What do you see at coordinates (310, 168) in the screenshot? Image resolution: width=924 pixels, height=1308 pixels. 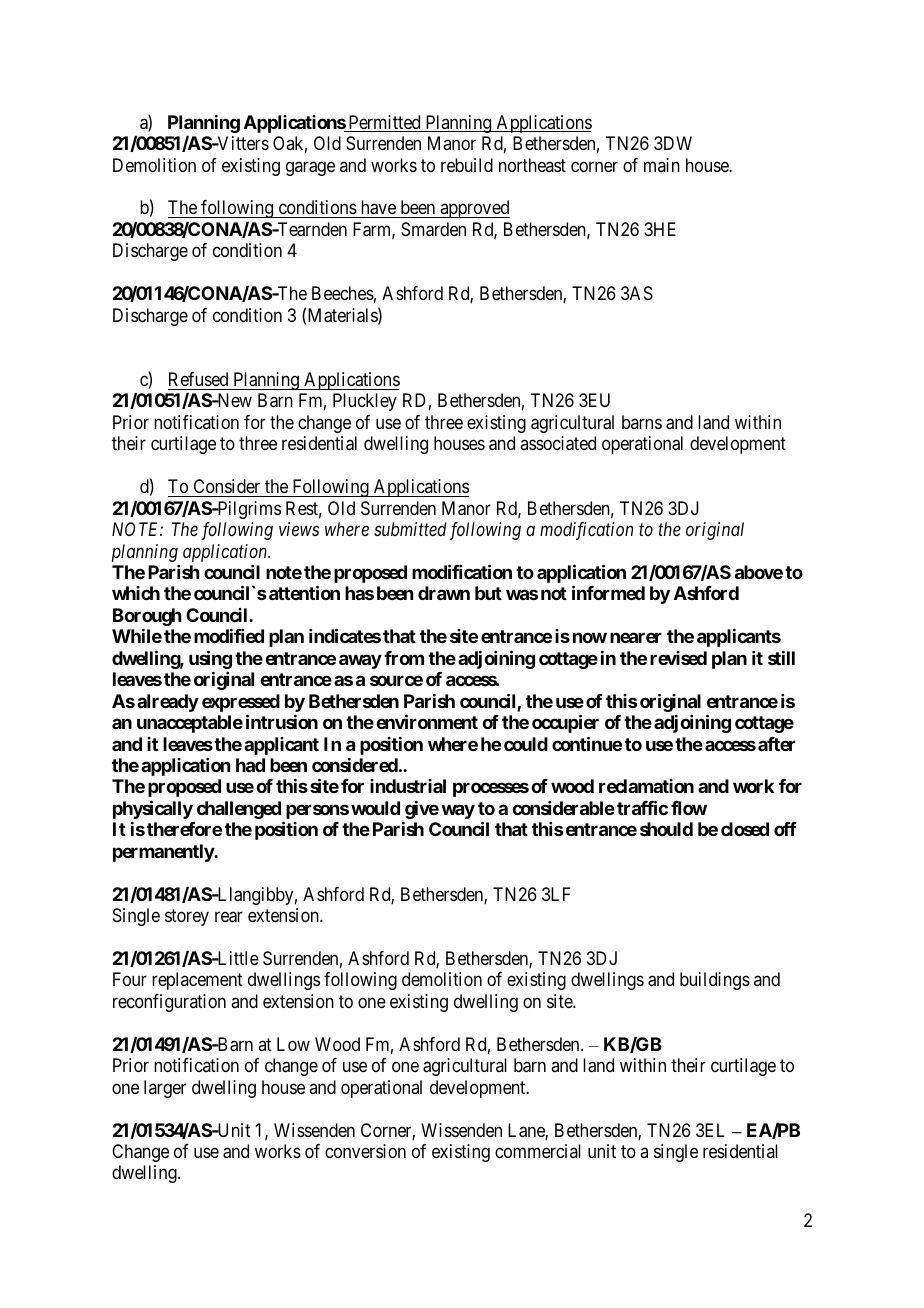 I see `garage` at bounding box center [310, 168].
